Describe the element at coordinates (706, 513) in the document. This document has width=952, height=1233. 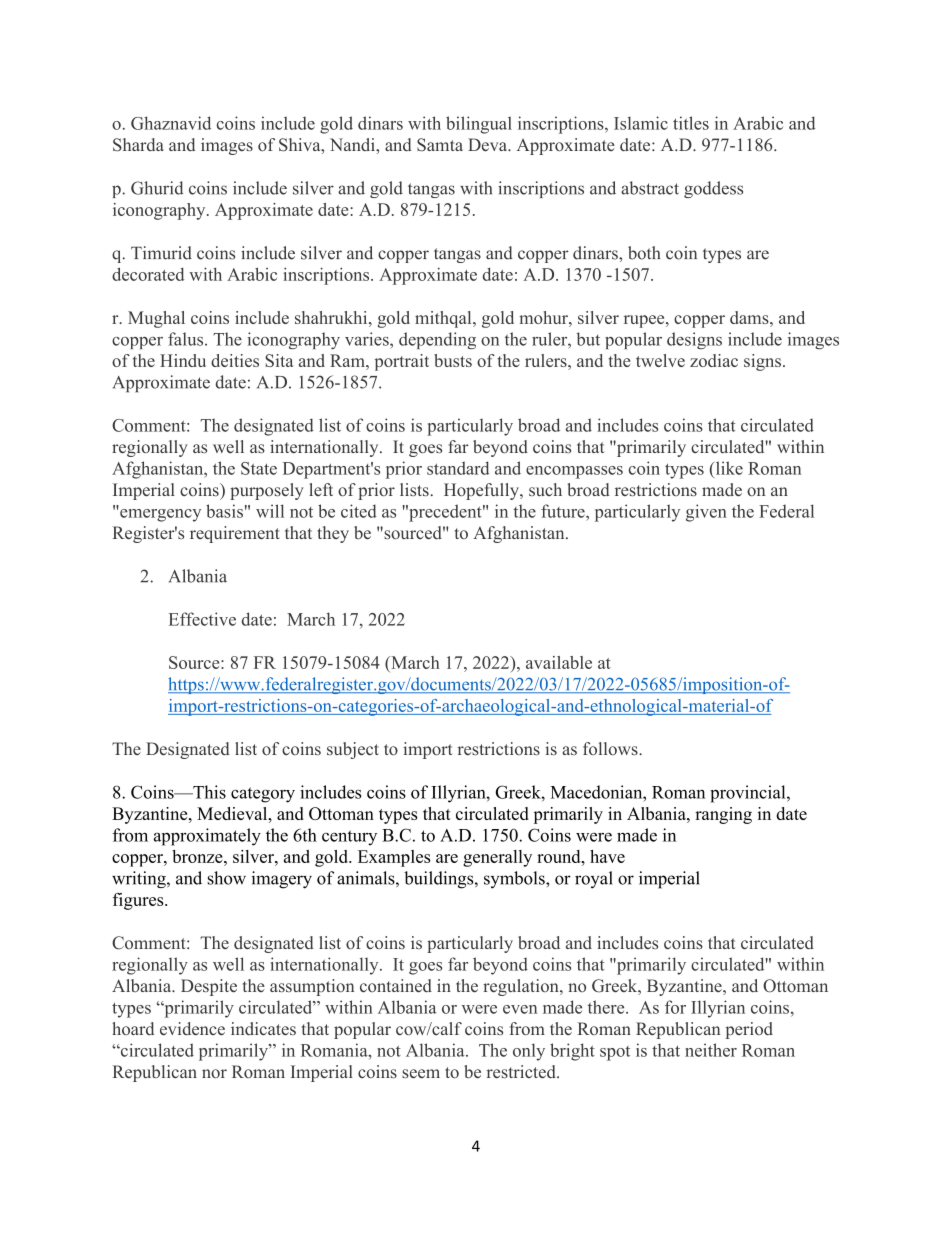
I see `given` at that location.
